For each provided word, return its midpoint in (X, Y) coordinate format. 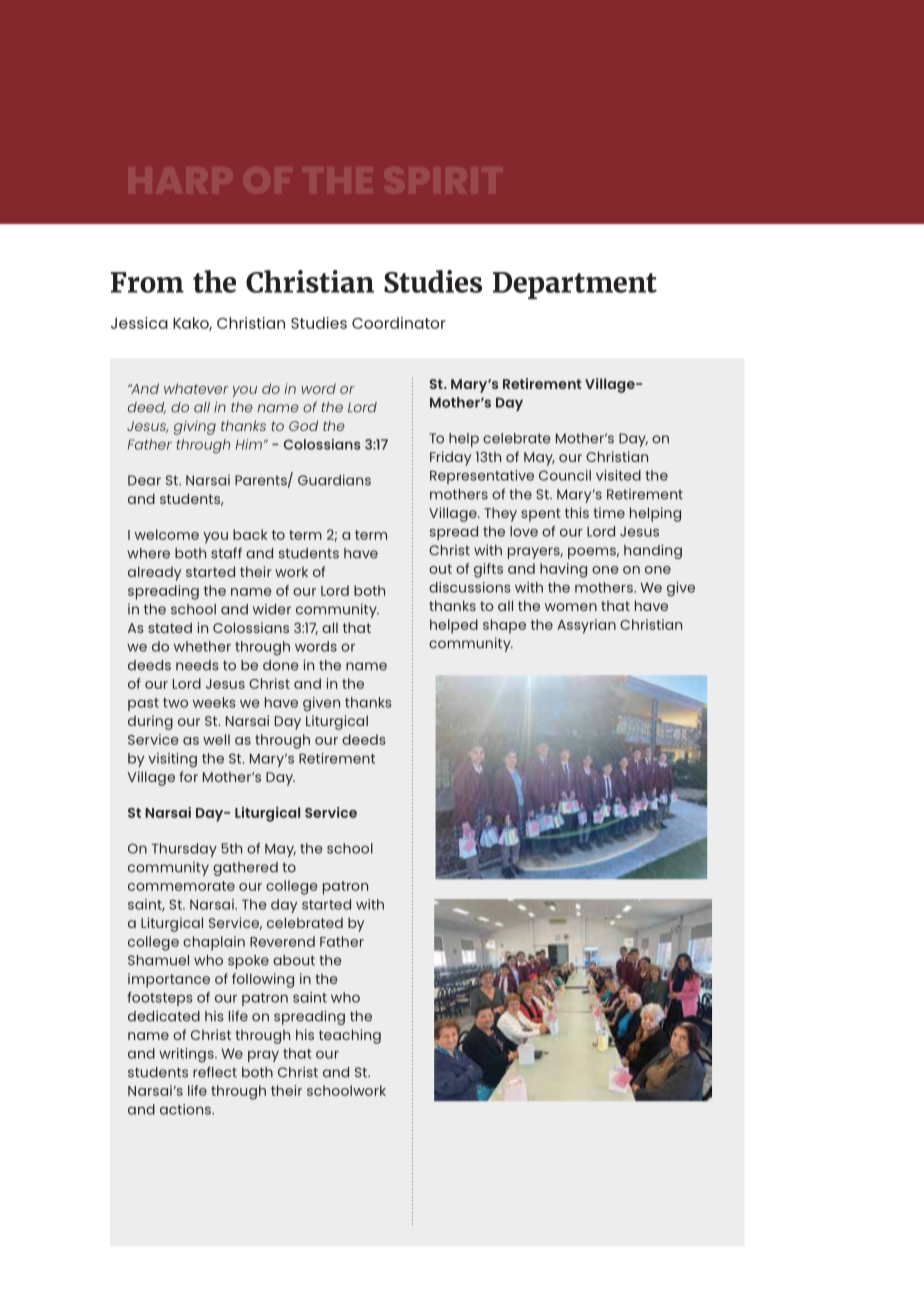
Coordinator (399, 323)
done (281, 665)
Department (575, 285)
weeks (214, 702)
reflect (215, 1072)
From (147, 282)
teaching (350, 1036)
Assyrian (586, 626)
